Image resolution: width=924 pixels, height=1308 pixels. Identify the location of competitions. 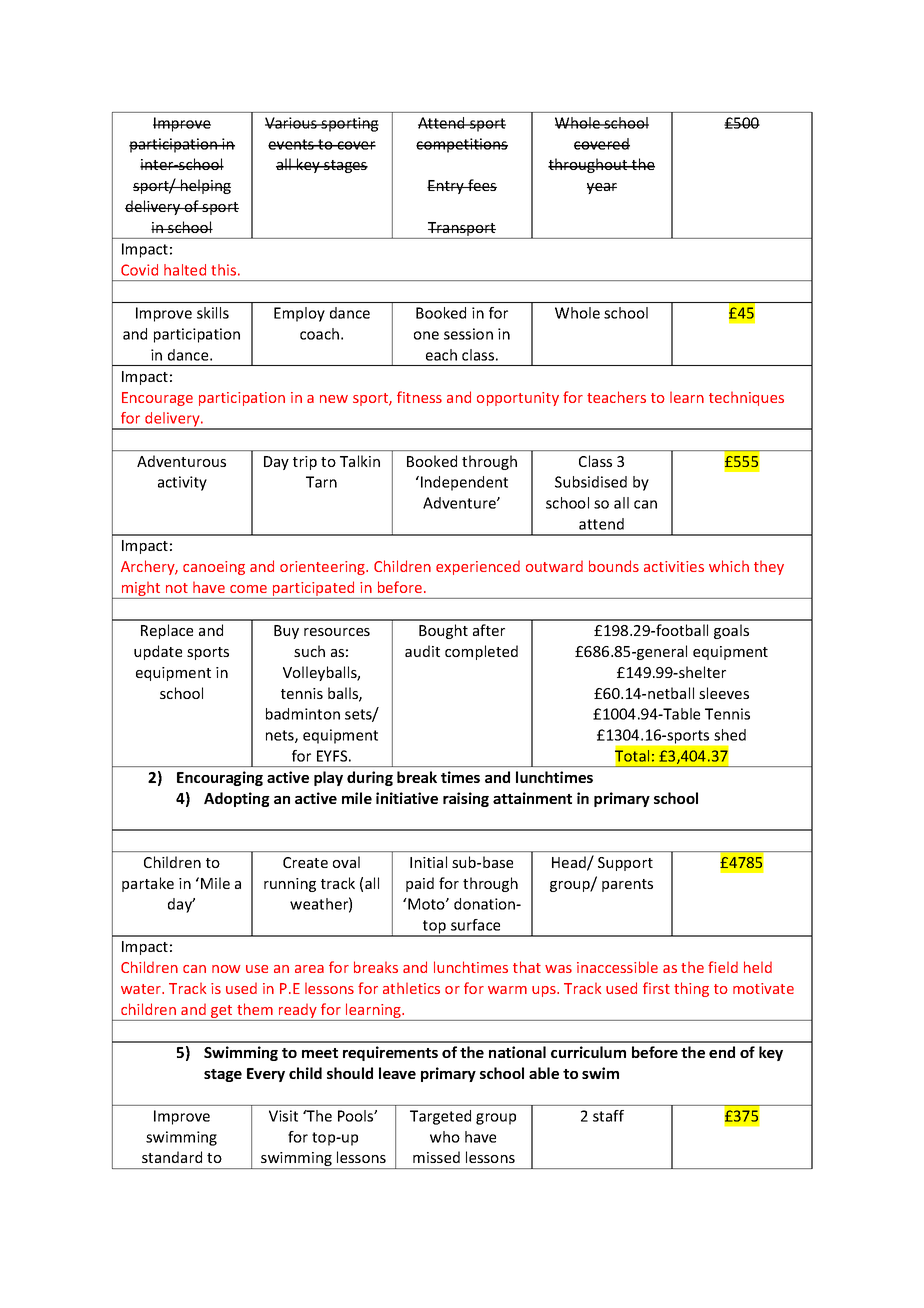
(462, 145).
